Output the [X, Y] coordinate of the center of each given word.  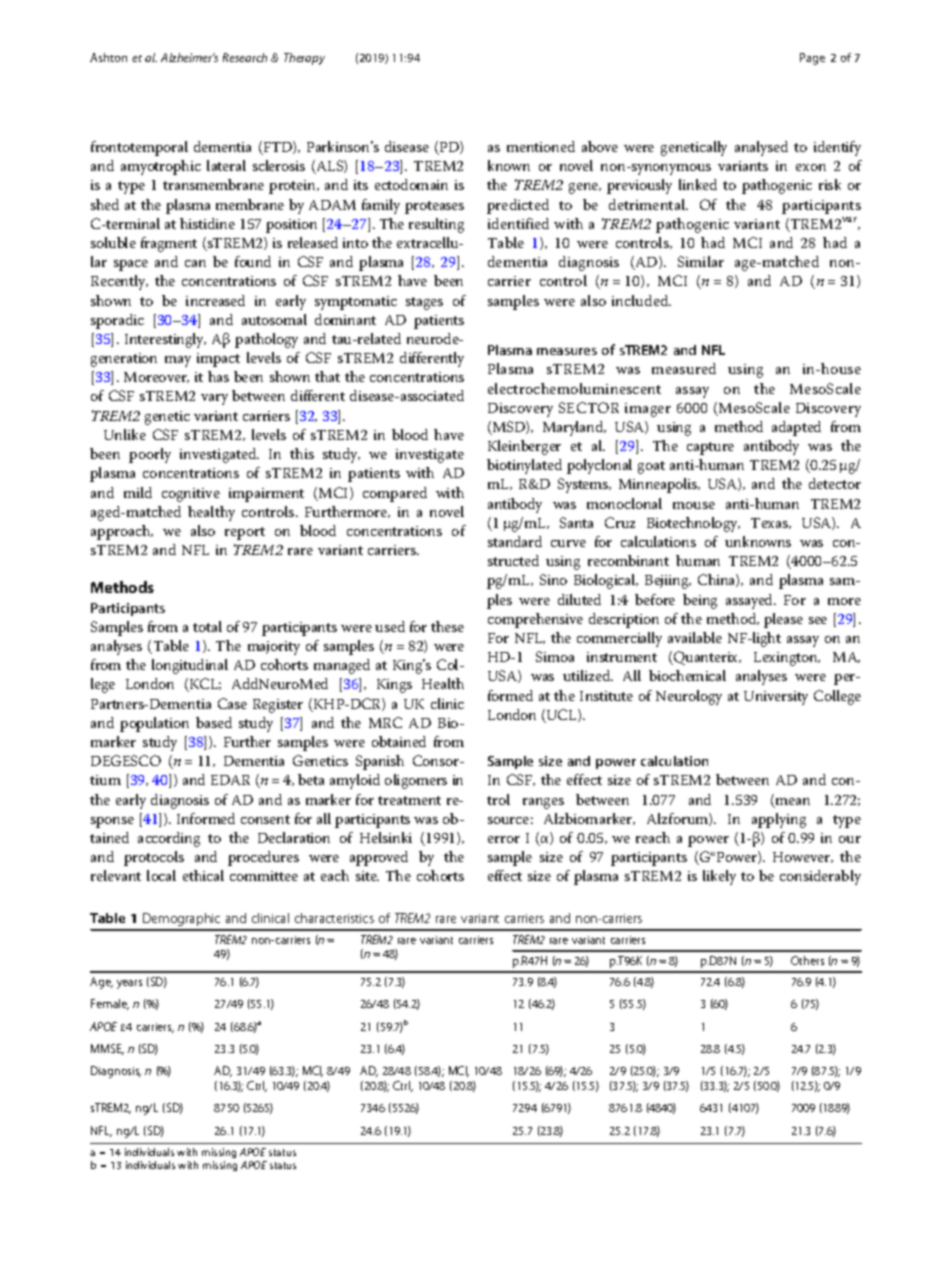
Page [812, 59]
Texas [770, 523]
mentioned [541, 146]
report [245, 533]
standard [515, 541]
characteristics [334, 918]
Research [245, 57]
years [129, 984]
